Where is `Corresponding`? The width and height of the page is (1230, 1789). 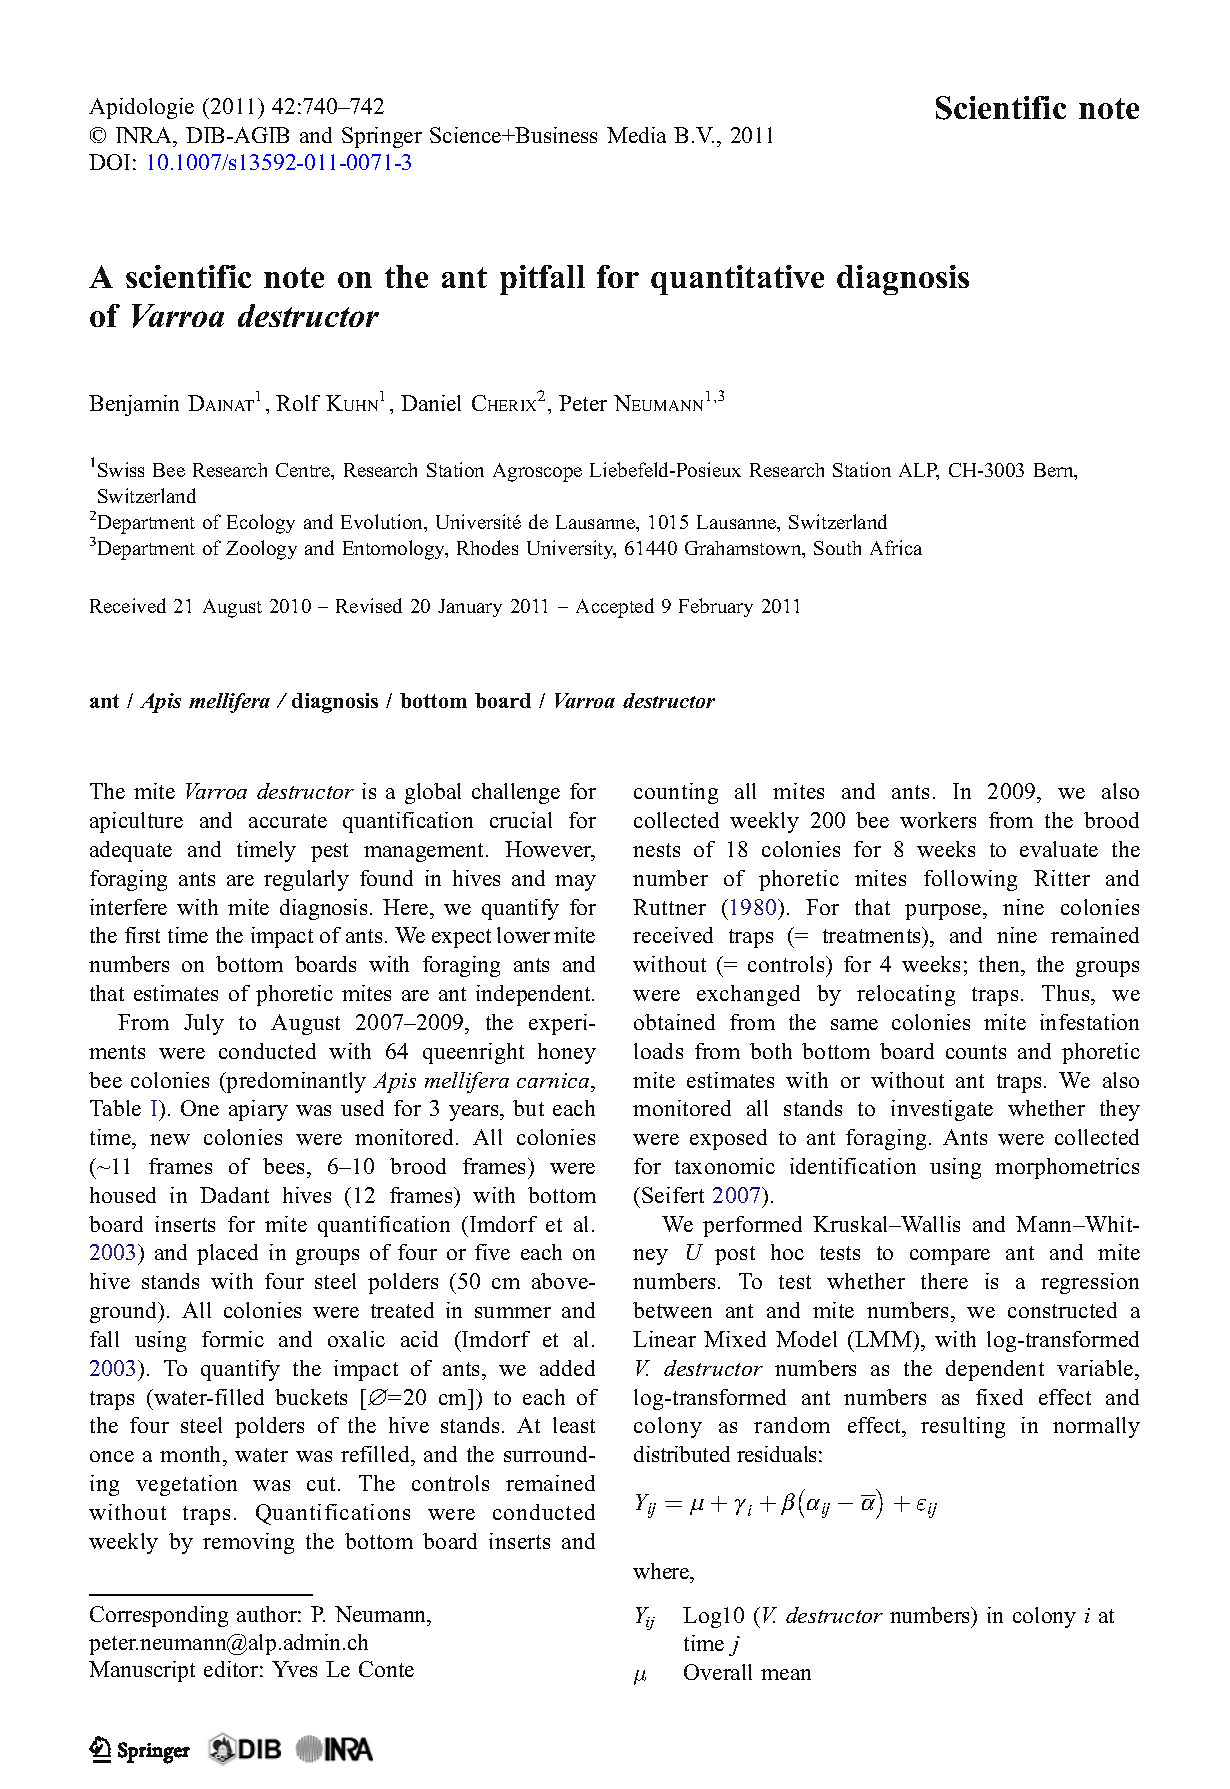
Corresponding is located at coordinates (159, 1616).
